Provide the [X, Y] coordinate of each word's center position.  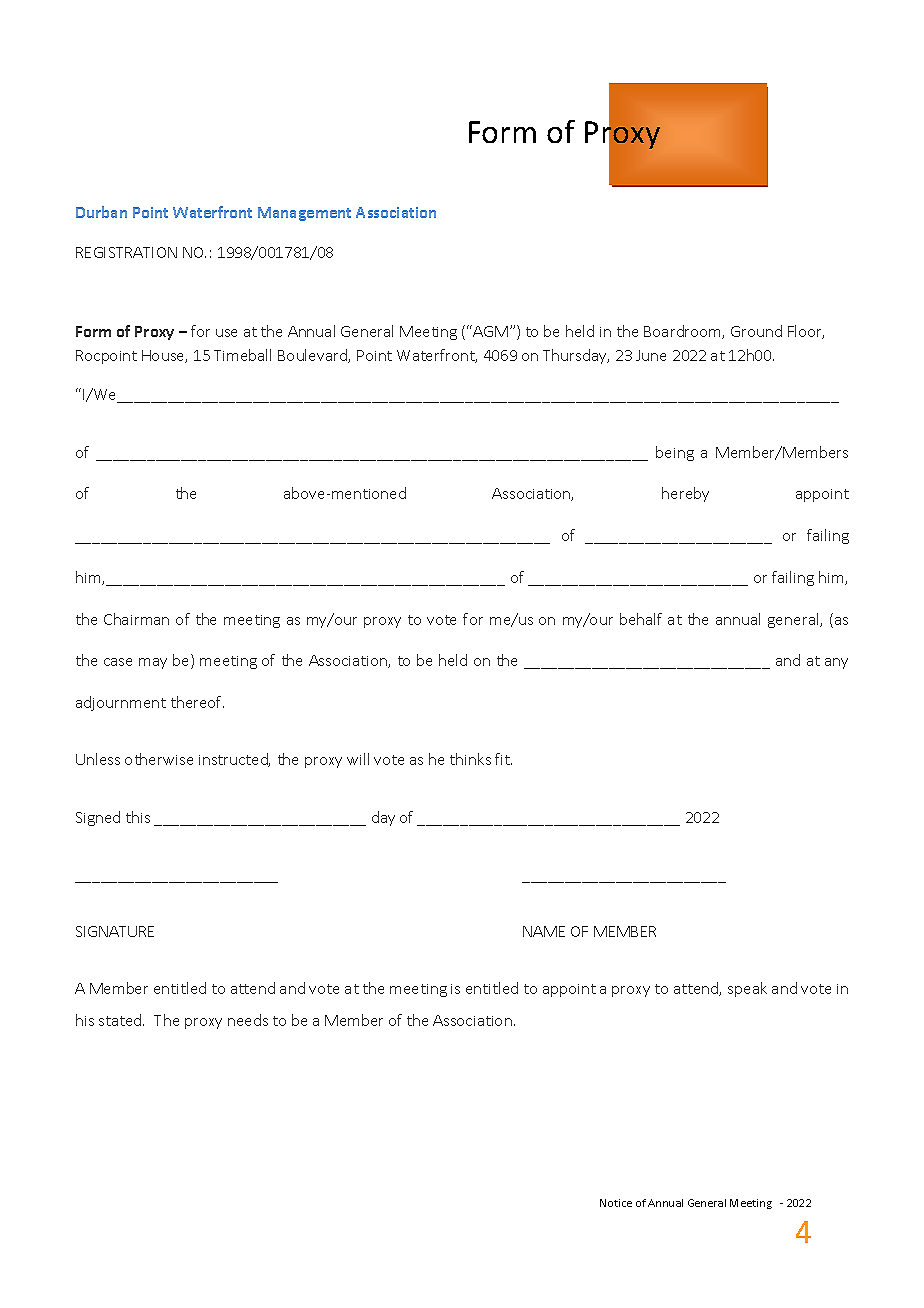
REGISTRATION [126, 252]
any [836, 663]
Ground [756, 331]
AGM [490, 331]
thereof [197, 702]
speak [747, 989]
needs [248, 1020]
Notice [616, 1203]
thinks [470, 759]
